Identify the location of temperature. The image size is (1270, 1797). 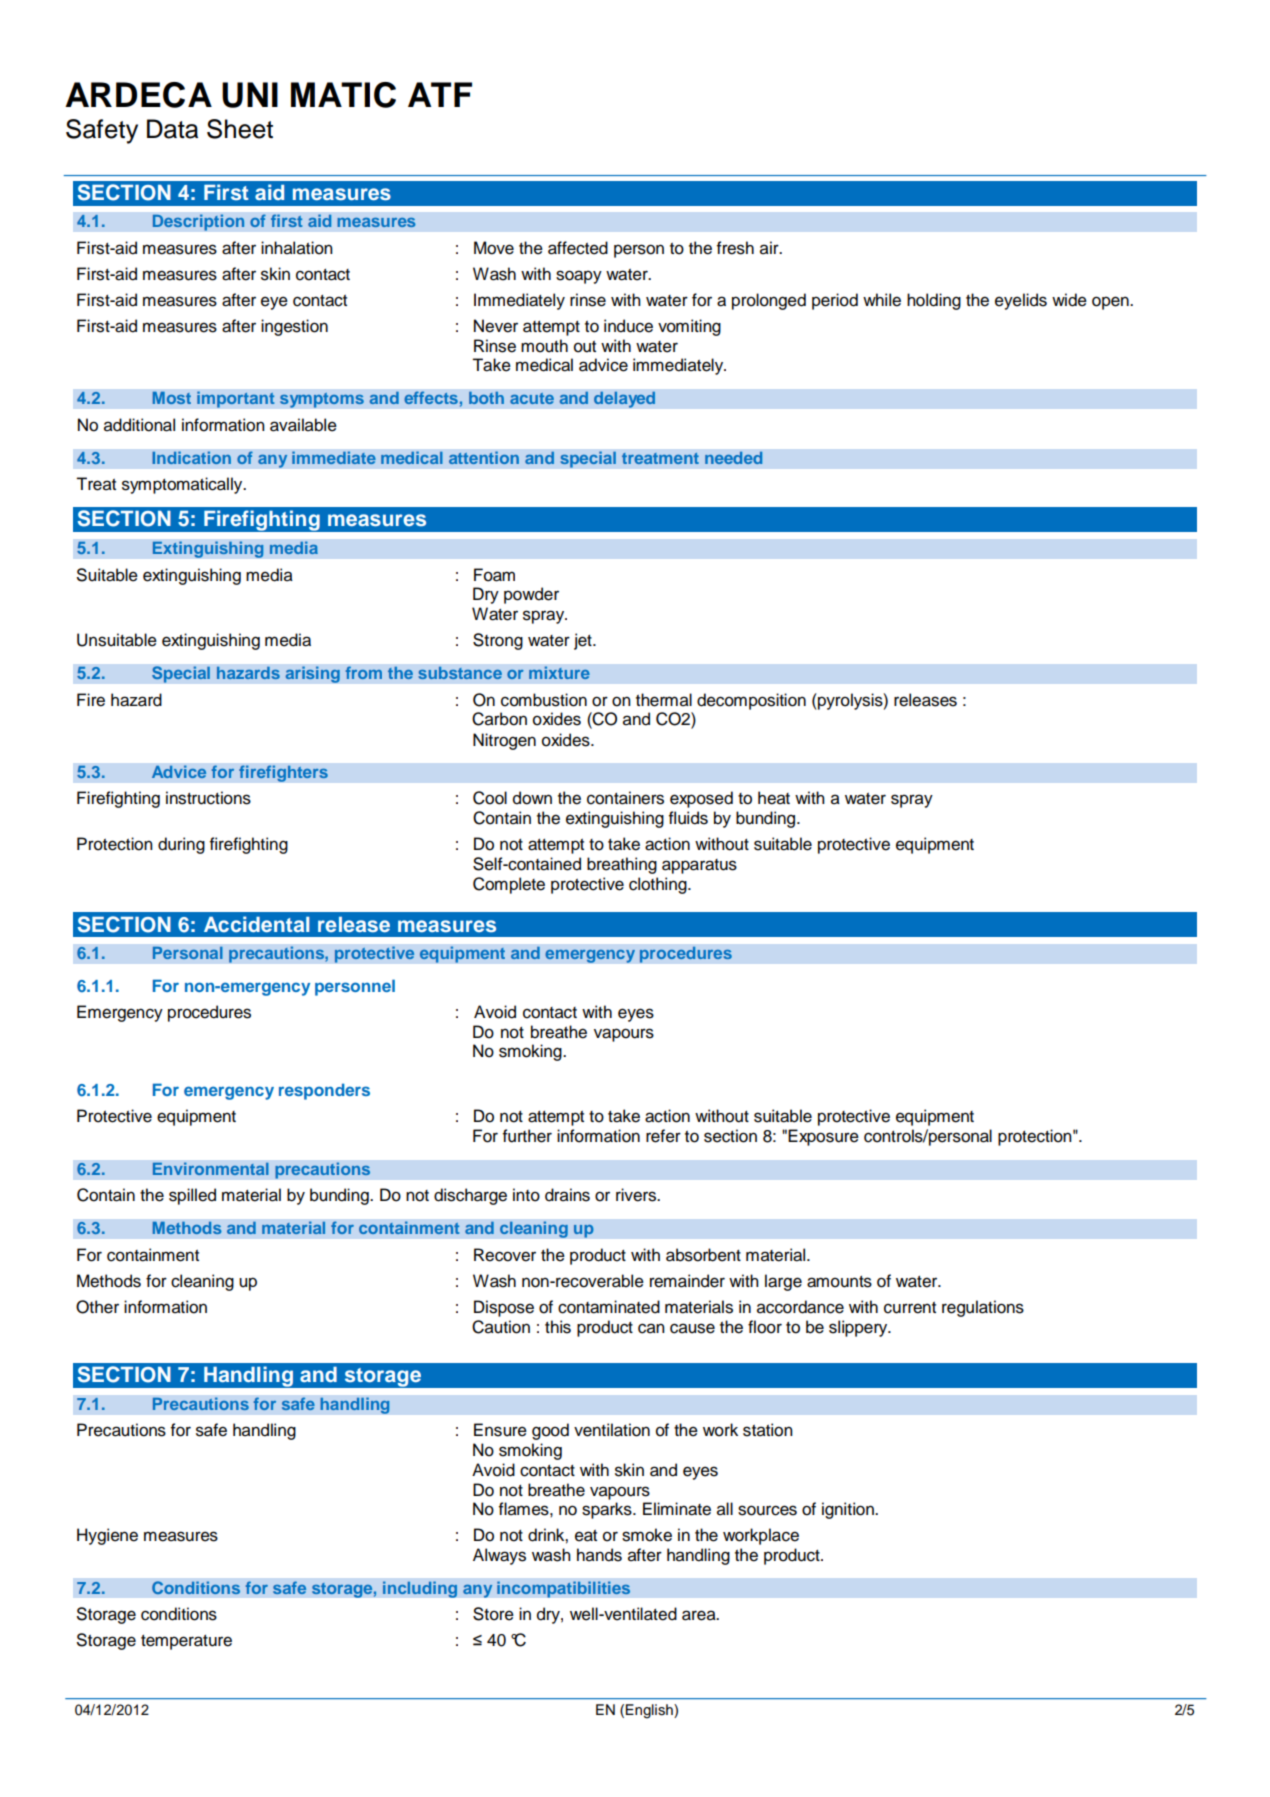
(186, 1642).
